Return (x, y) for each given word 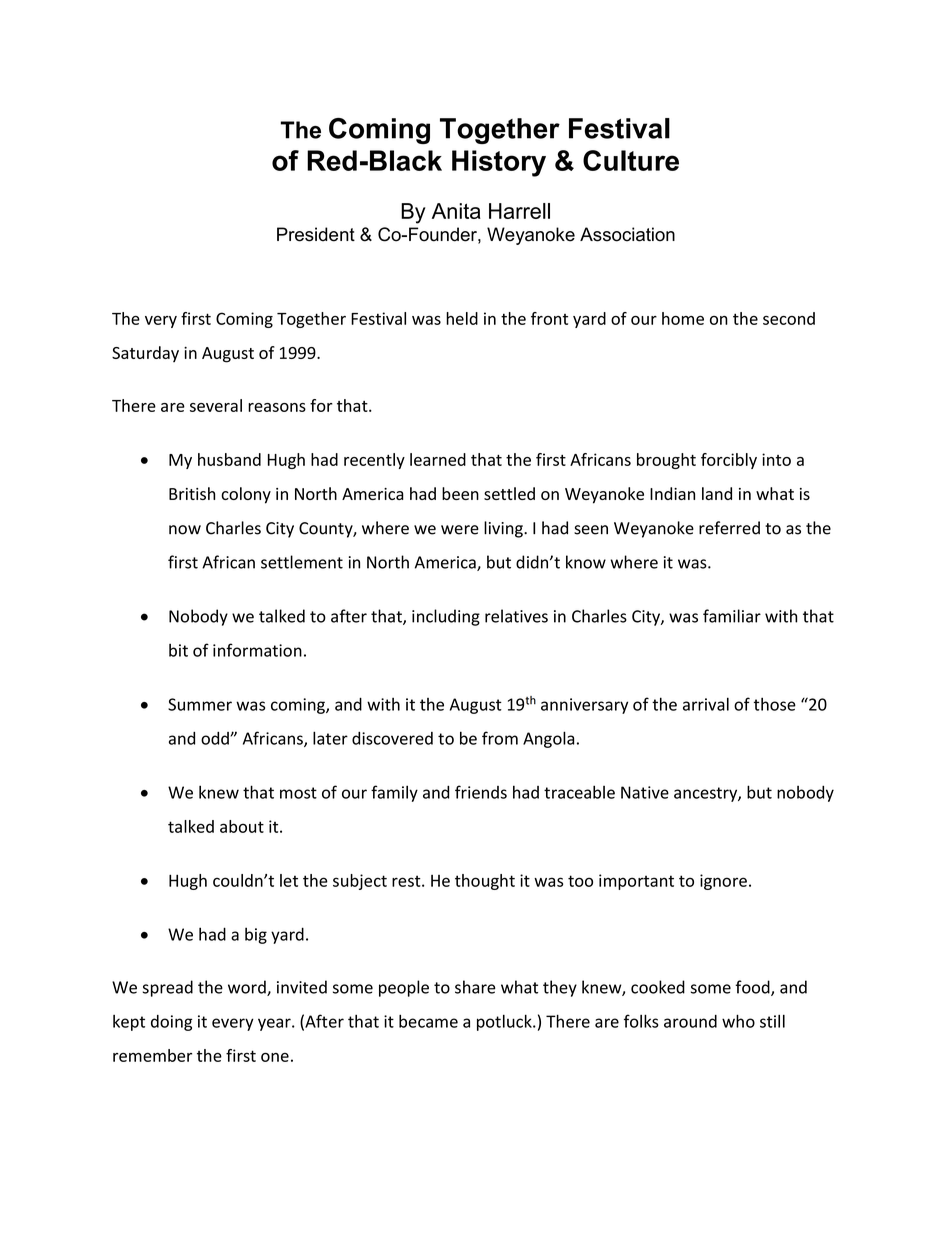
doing (171, 1023)
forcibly (729, 461)
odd (216, 738)
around (690, 1021)
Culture (631, 160)
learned (438, 459)
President (316, 234)
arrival (706, 704)
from (500, 738)
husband (229, 459)
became (428, 1021)
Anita (456, 211)
